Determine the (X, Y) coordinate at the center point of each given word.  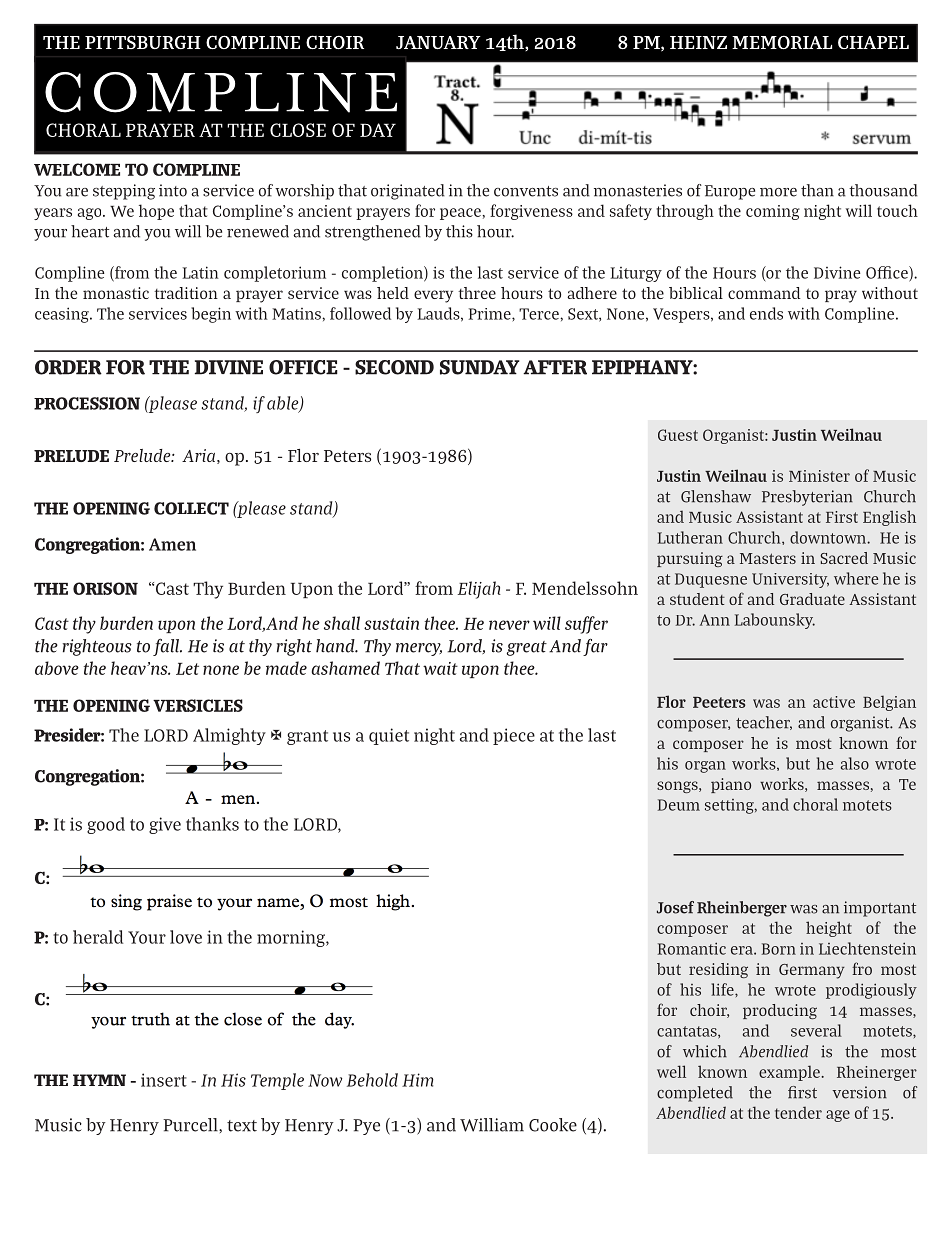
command (764, 293)
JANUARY (438, 42)
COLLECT (191, 508)
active (834, 702)
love (186, 937)
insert (164, 1080)
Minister (819, 476)
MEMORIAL (782, 42)
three (477, 293)
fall (167, 647)
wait (440, 668)
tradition (186, 293)
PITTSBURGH (143, 42)
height (829, 929)
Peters (347, 456)
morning (292, 938)
